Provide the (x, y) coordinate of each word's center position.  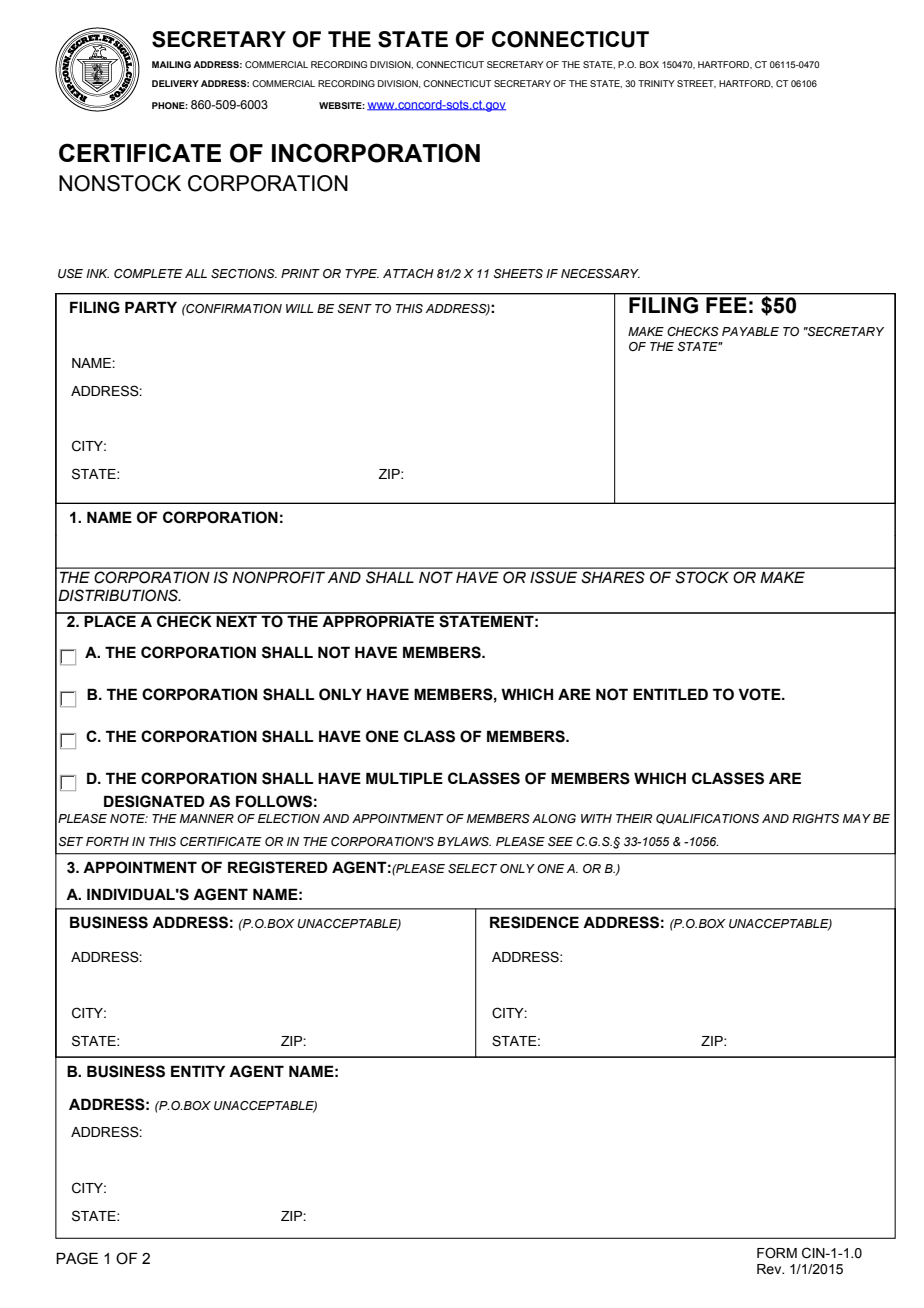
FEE (726, 305)
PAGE (77, 1258)
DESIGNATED (154, 801)
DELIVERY (175, 83)
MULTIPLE (404, 778)
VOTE (760, 694)
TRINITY (656, 83)
